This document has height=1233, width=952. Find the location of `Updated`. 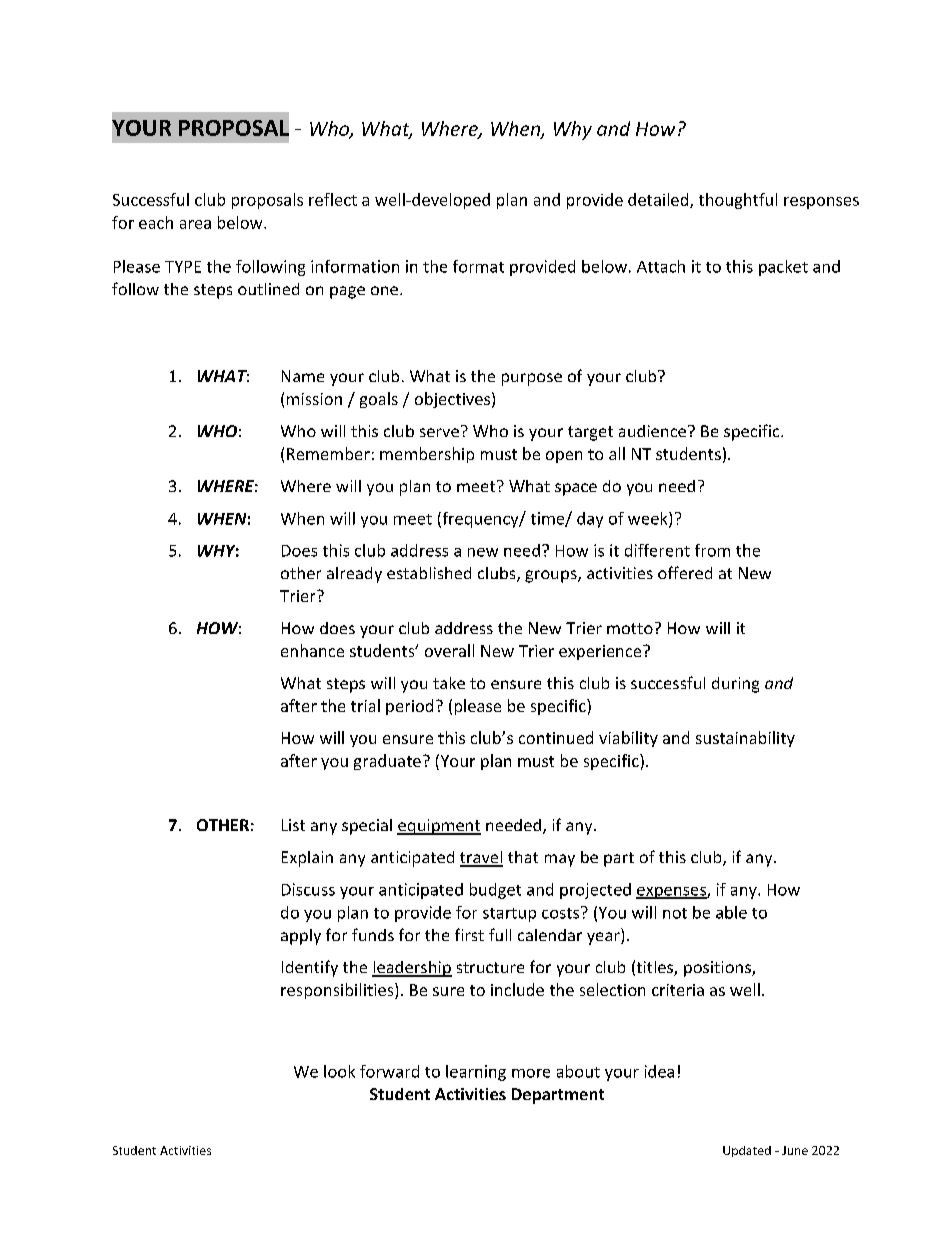

Updated is located at coordinates (747, 1151).
